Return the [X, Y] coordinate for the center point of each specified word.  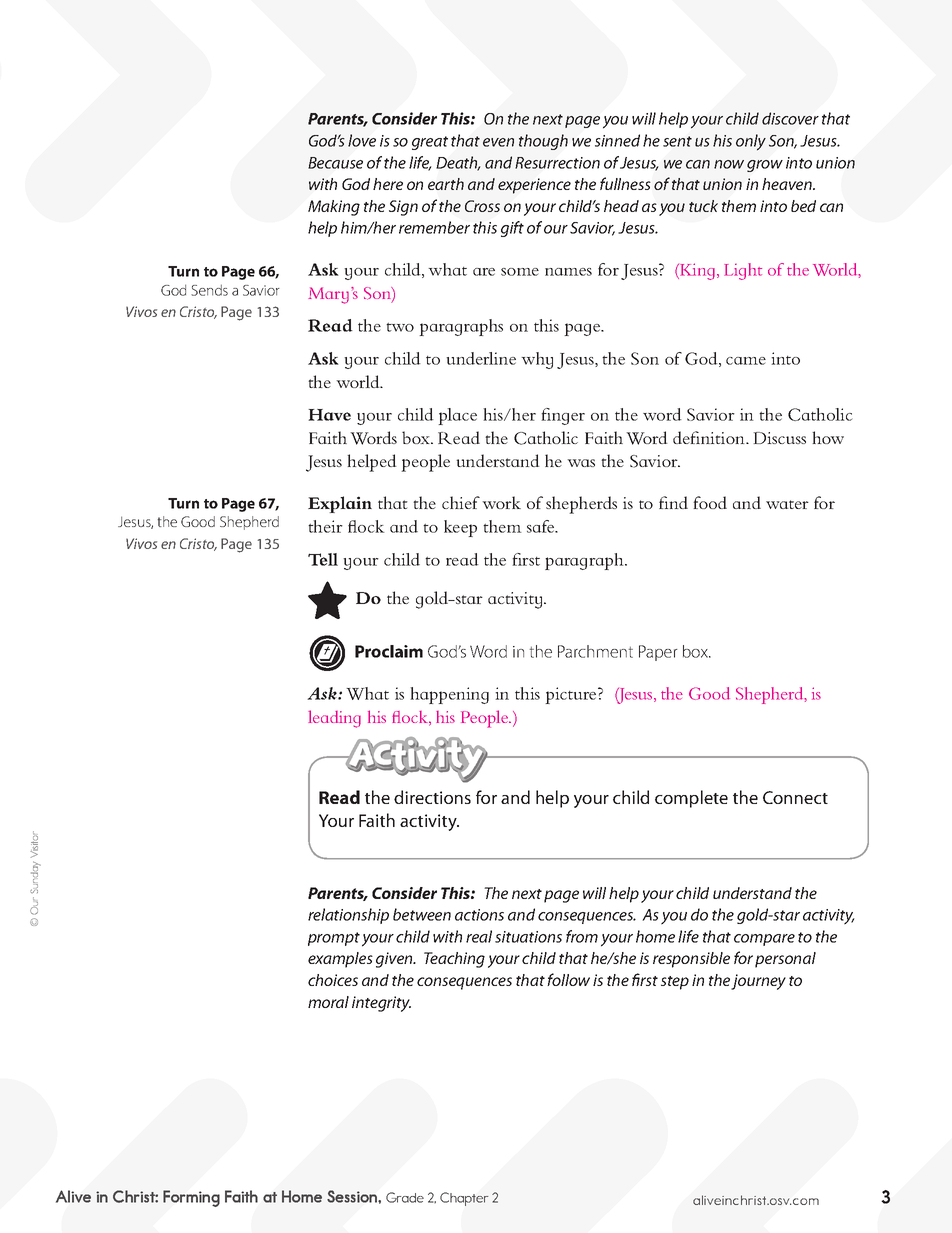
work [501, 502]
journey [758, 982]
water [787, 504]
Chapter [464, 1199]
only [751, 142]
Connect [795, 797]
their [325, 526]
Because [335, 163]
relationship [348, 916]
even [498, 142]
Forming [191, 1198]
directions [432, 797]
